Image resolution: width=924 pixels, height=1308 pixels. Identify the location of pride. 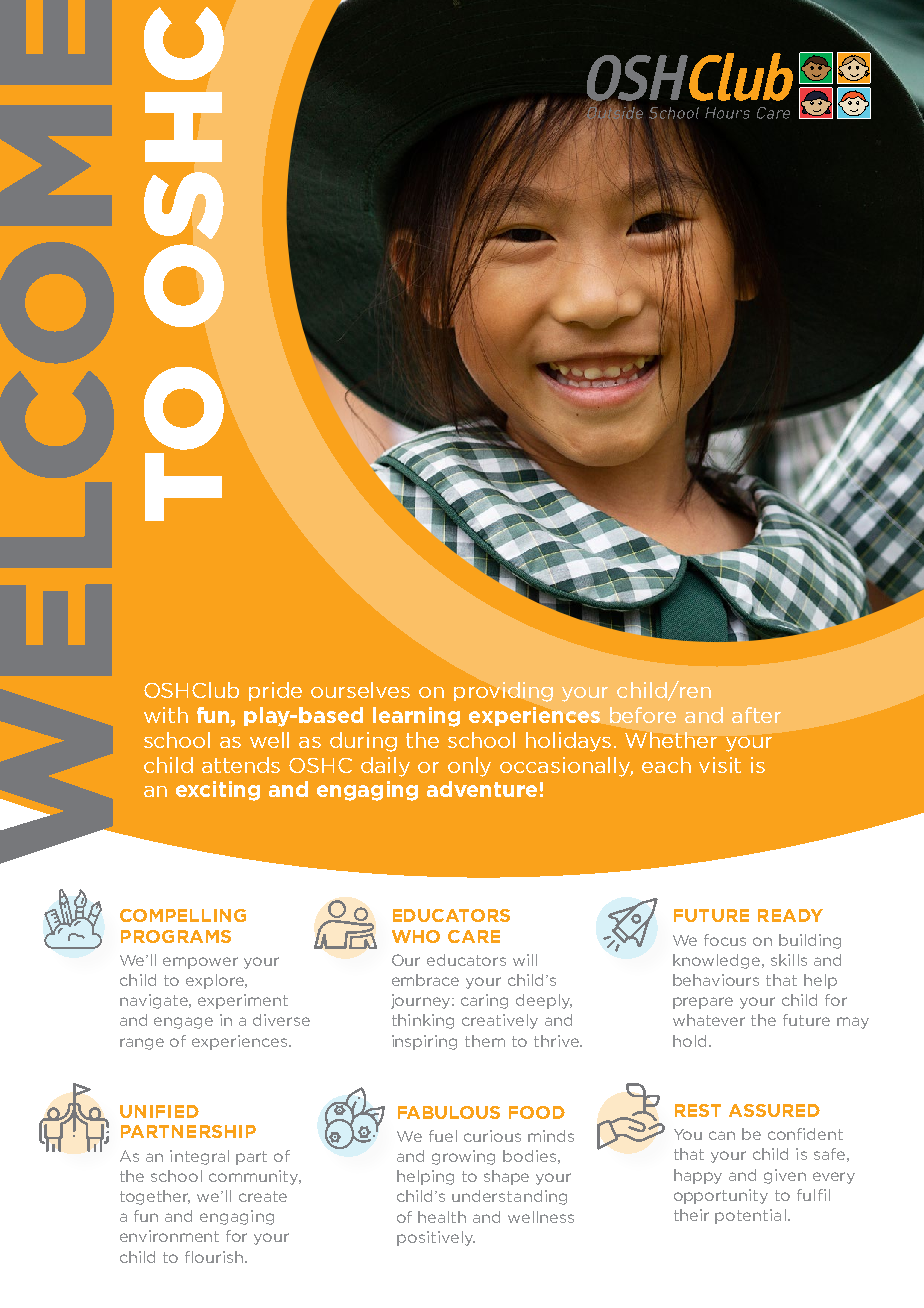
(275, 691).
